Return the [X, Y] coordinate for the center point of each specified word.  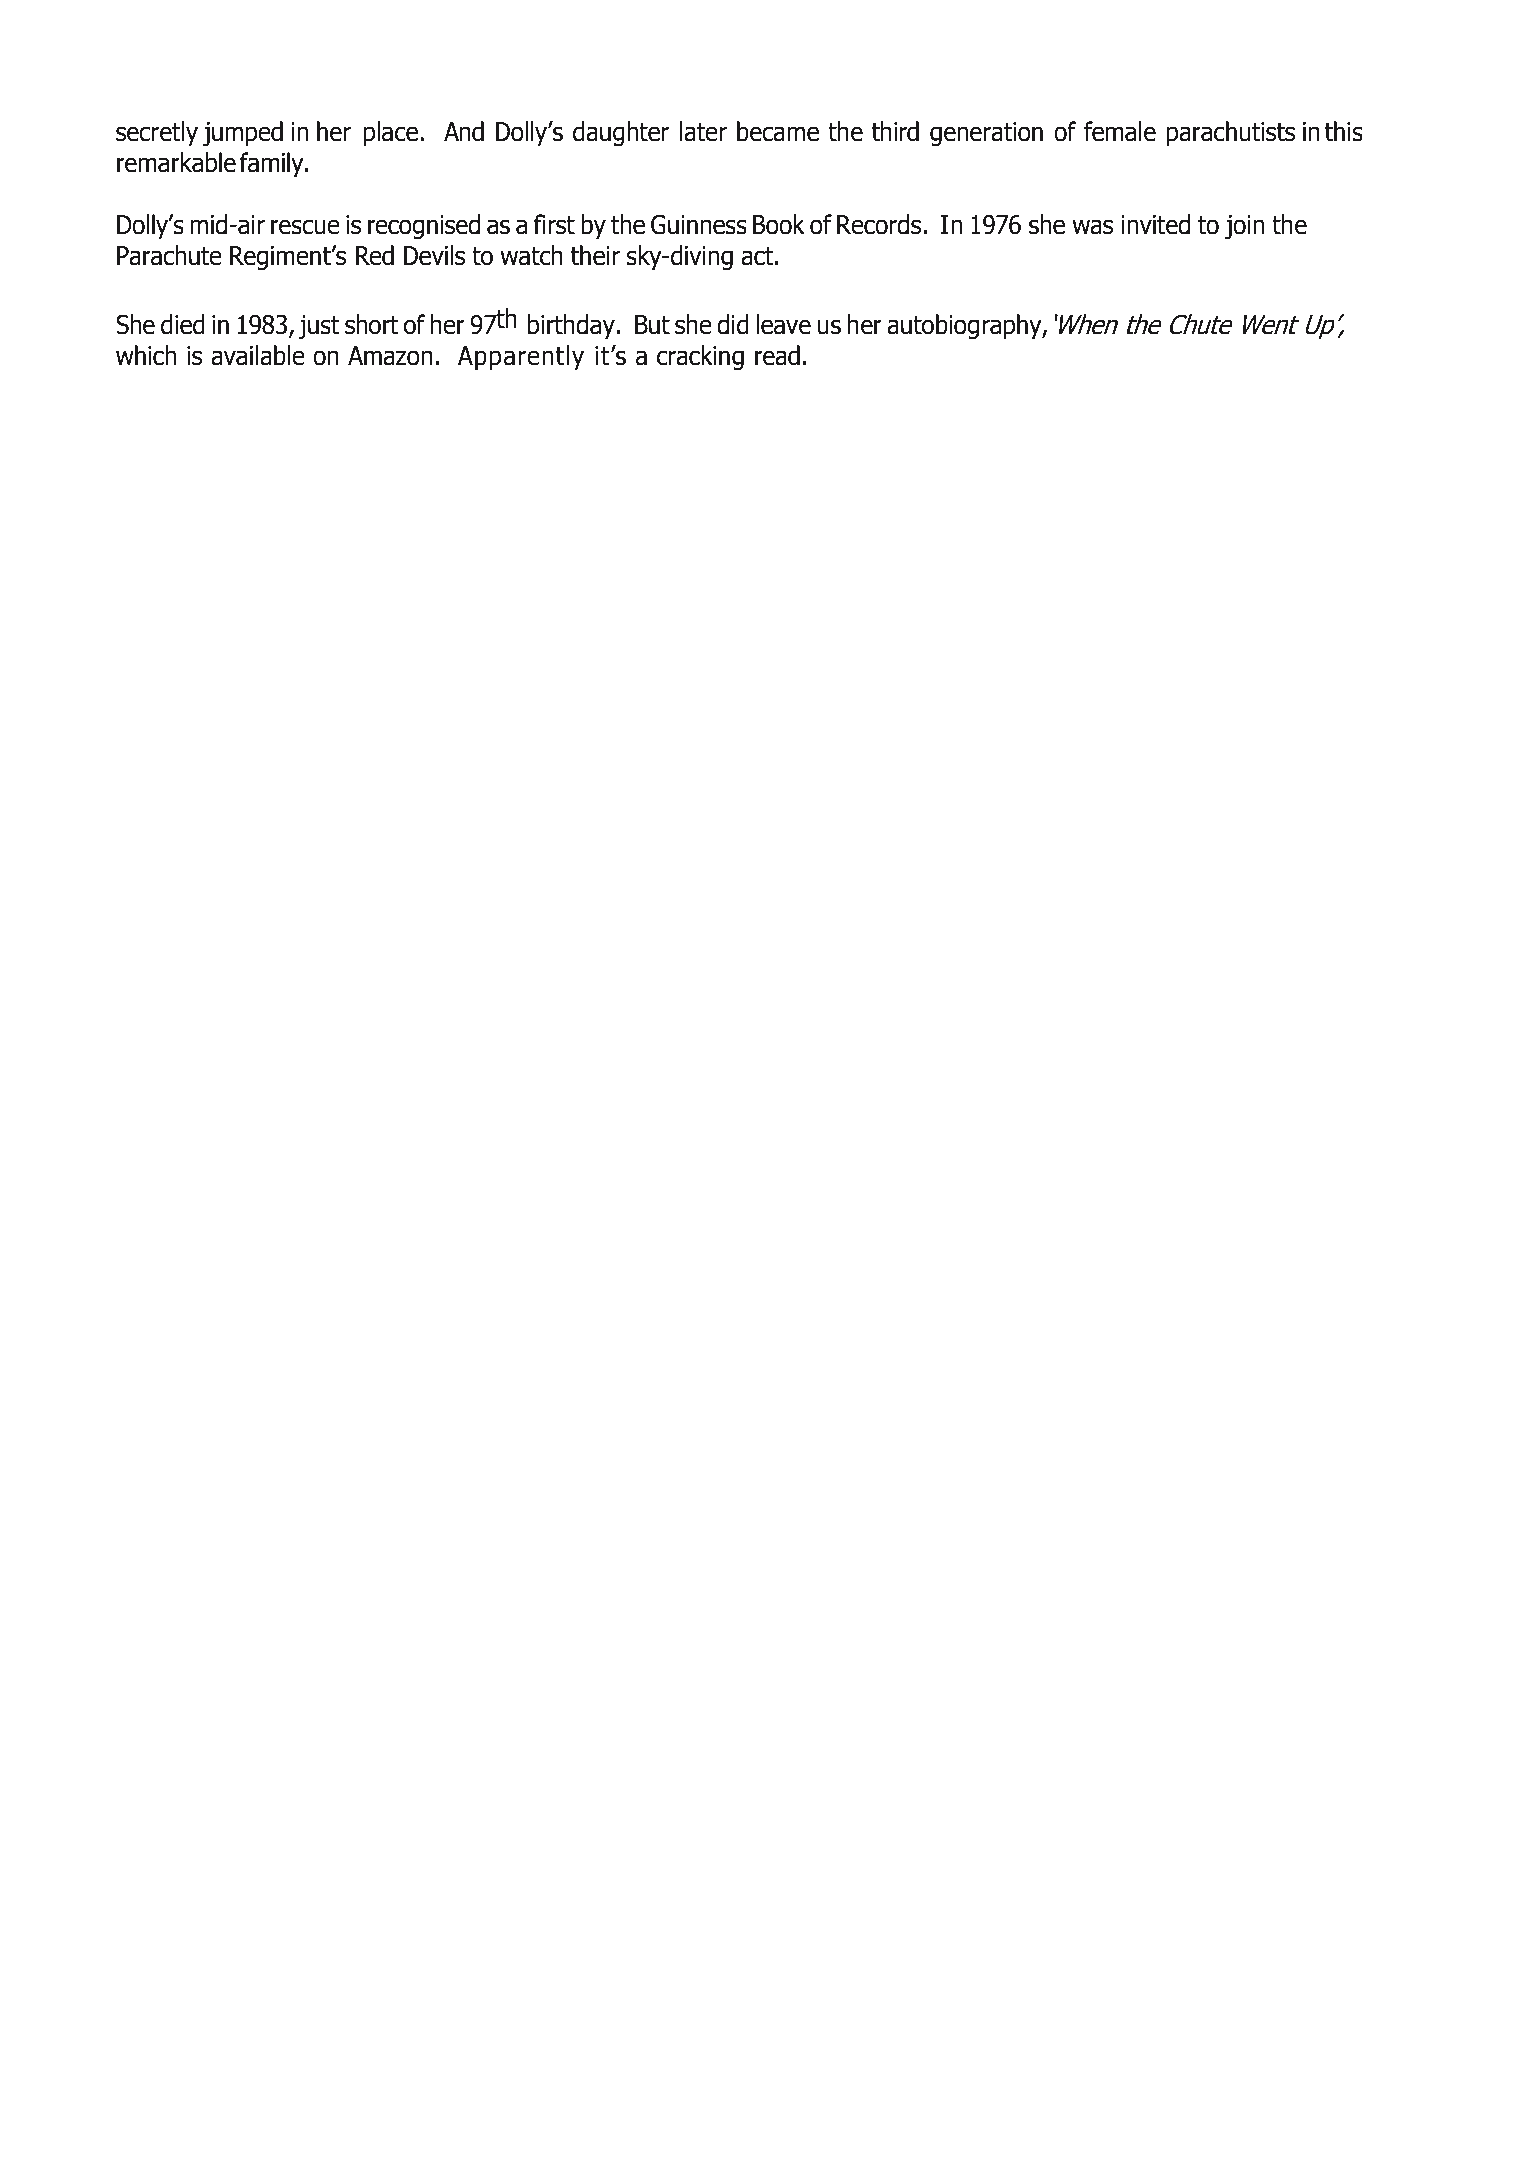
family [273, 165]
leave [784, 324]
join [1244, 227]
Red [375, 255]
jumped [243, 134]
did [733, 324]
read [777, 355]
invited [1155, 224]
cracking [700, 358]
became [778, 131]
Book [779, 224]
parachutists [1231, 134]
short [372, 324]
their [595, 255]
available [258, 355]
